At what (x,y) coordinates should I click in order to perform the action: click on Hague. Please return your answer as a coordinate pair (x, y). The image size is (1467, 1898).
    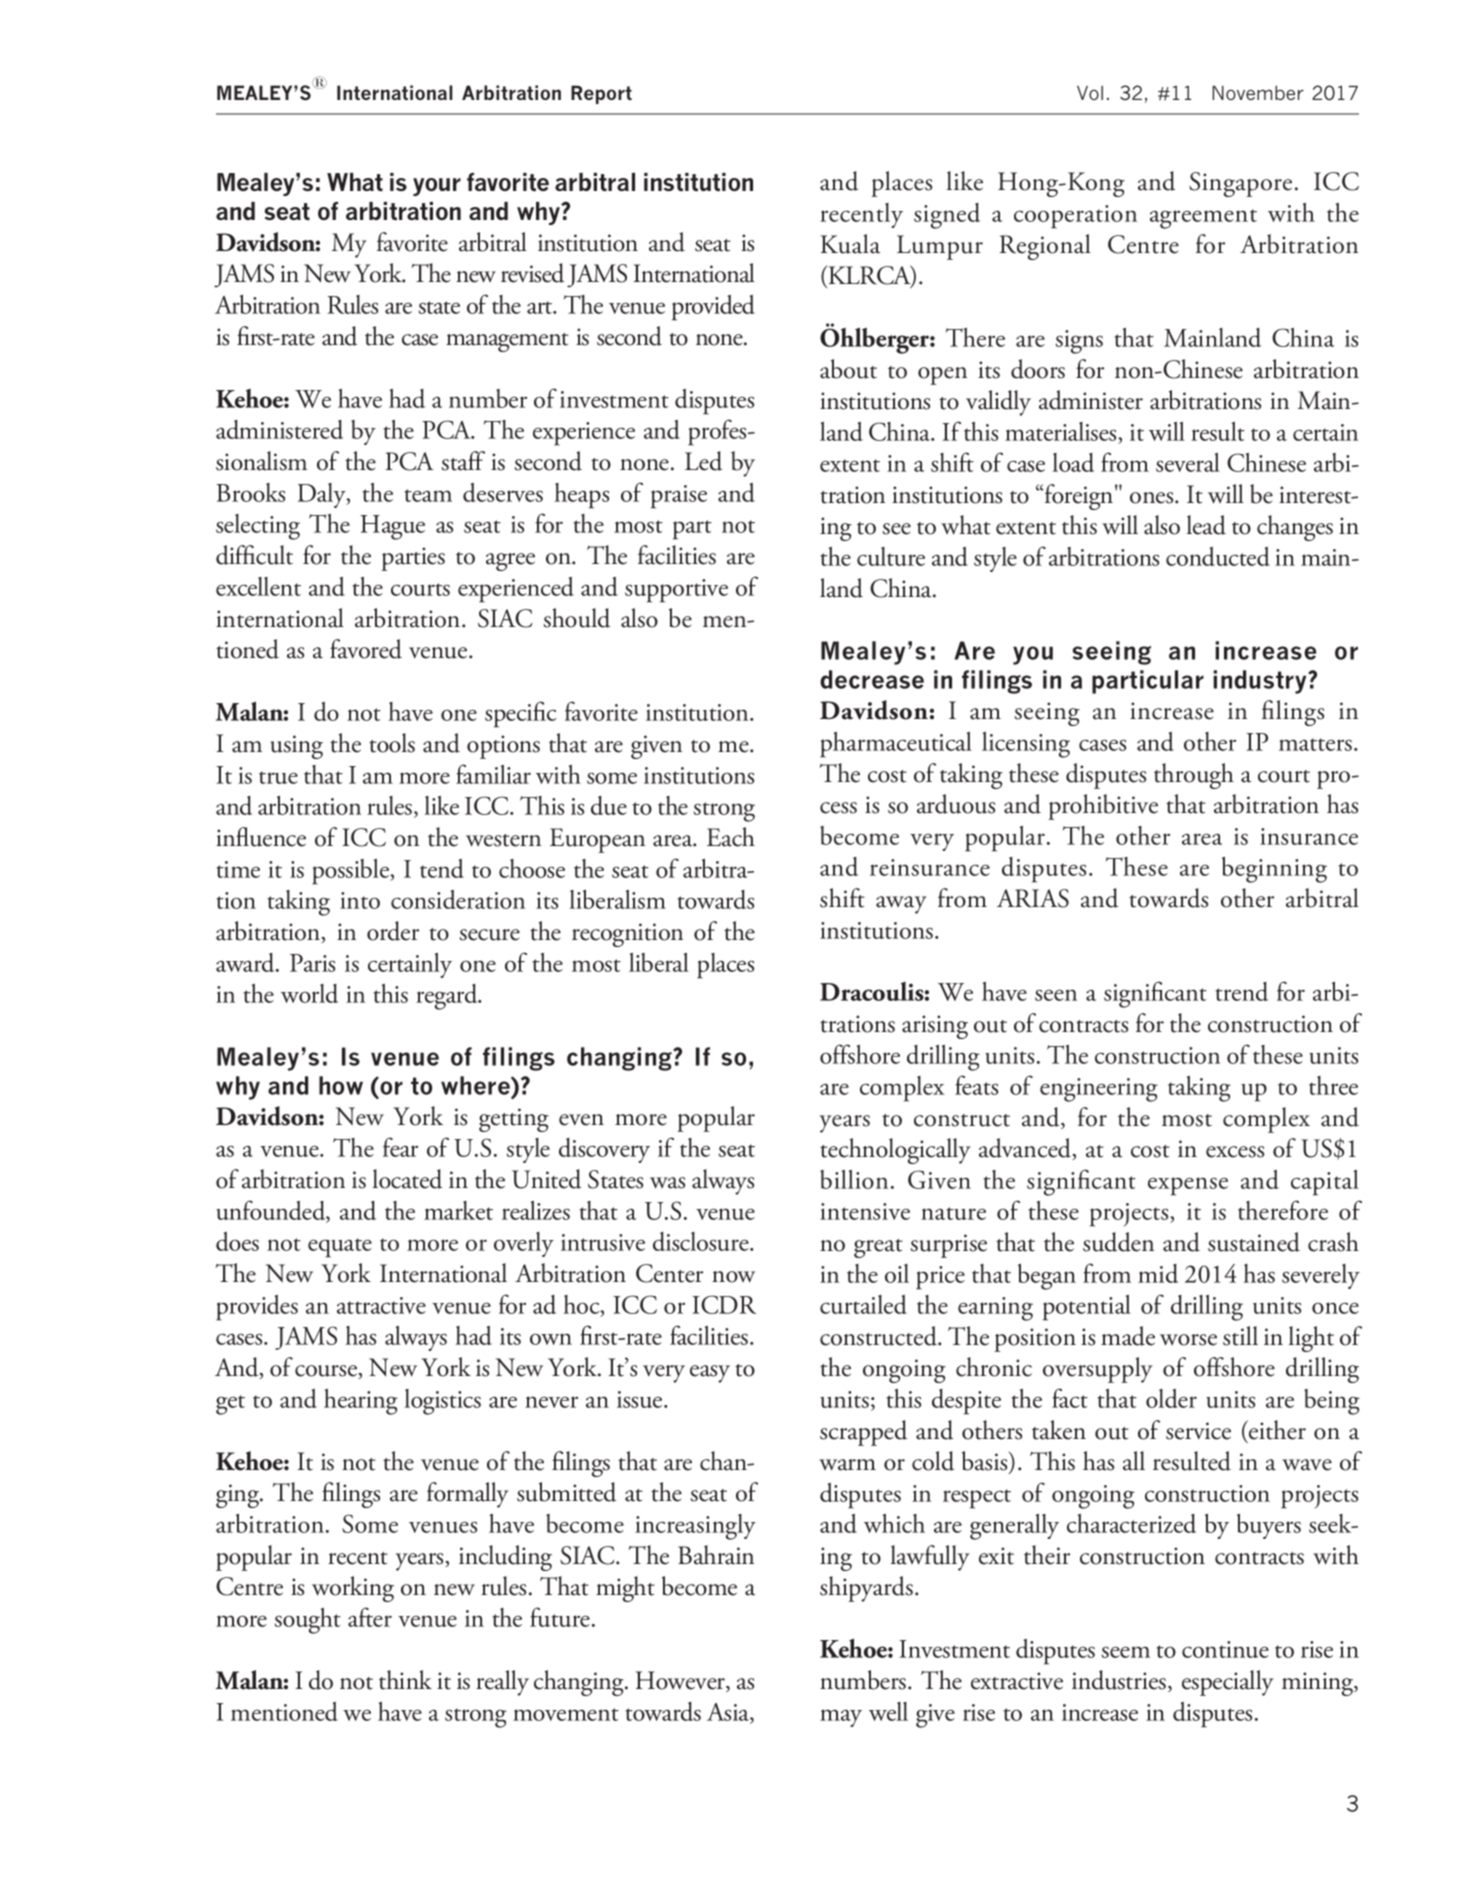
    Looking at the image, I should click on (392, 527).
